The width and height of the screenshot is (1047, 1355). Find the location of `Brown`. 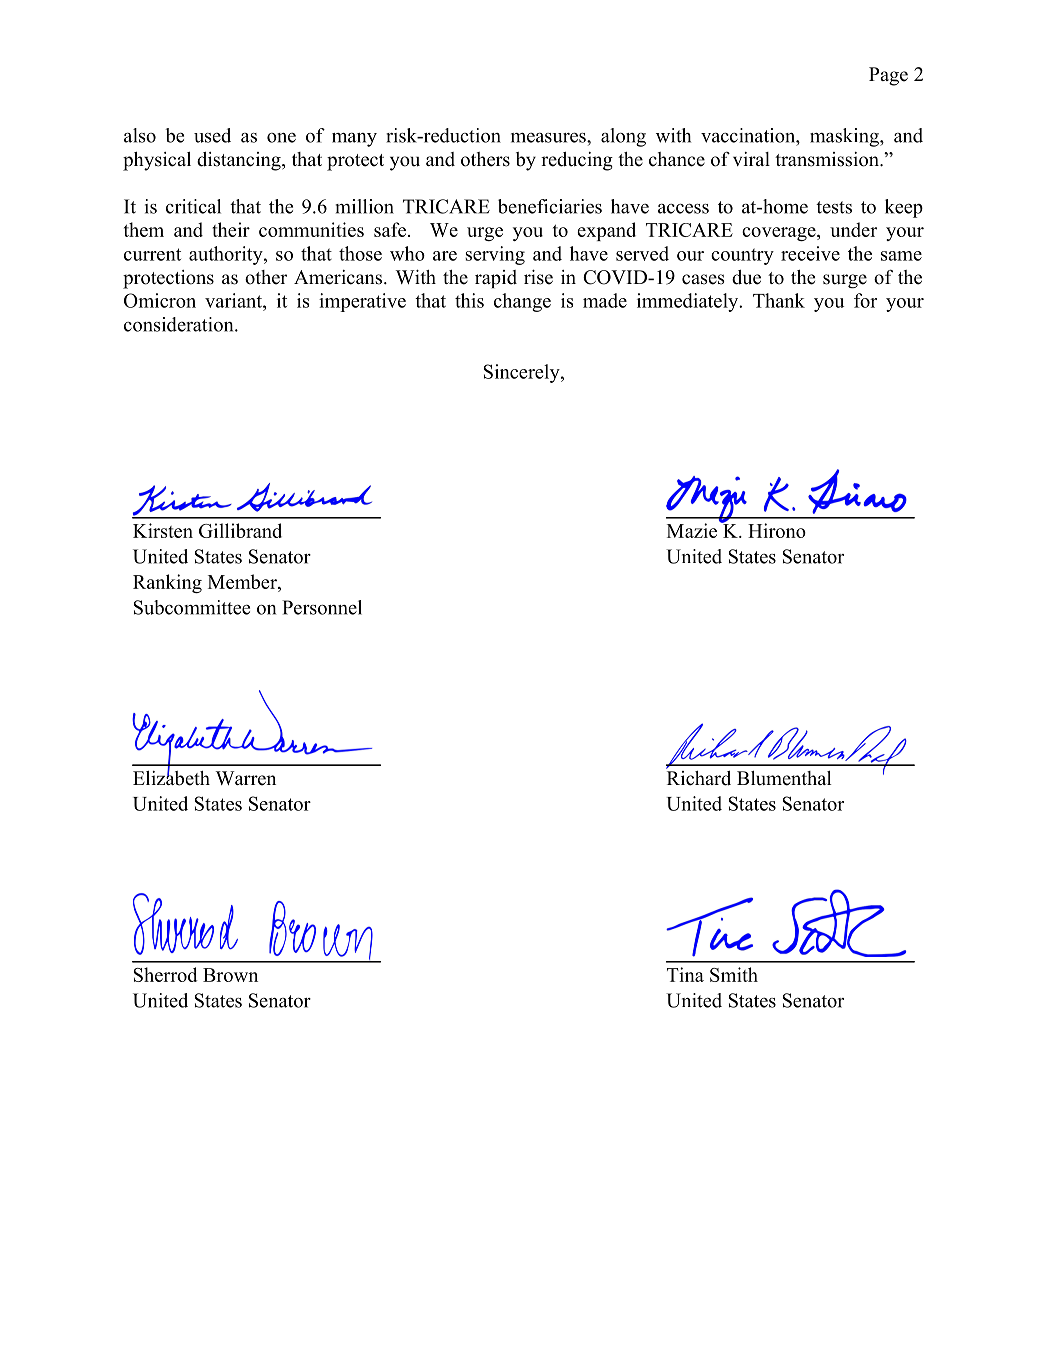

Brown is located at coordinates (230, 975).
